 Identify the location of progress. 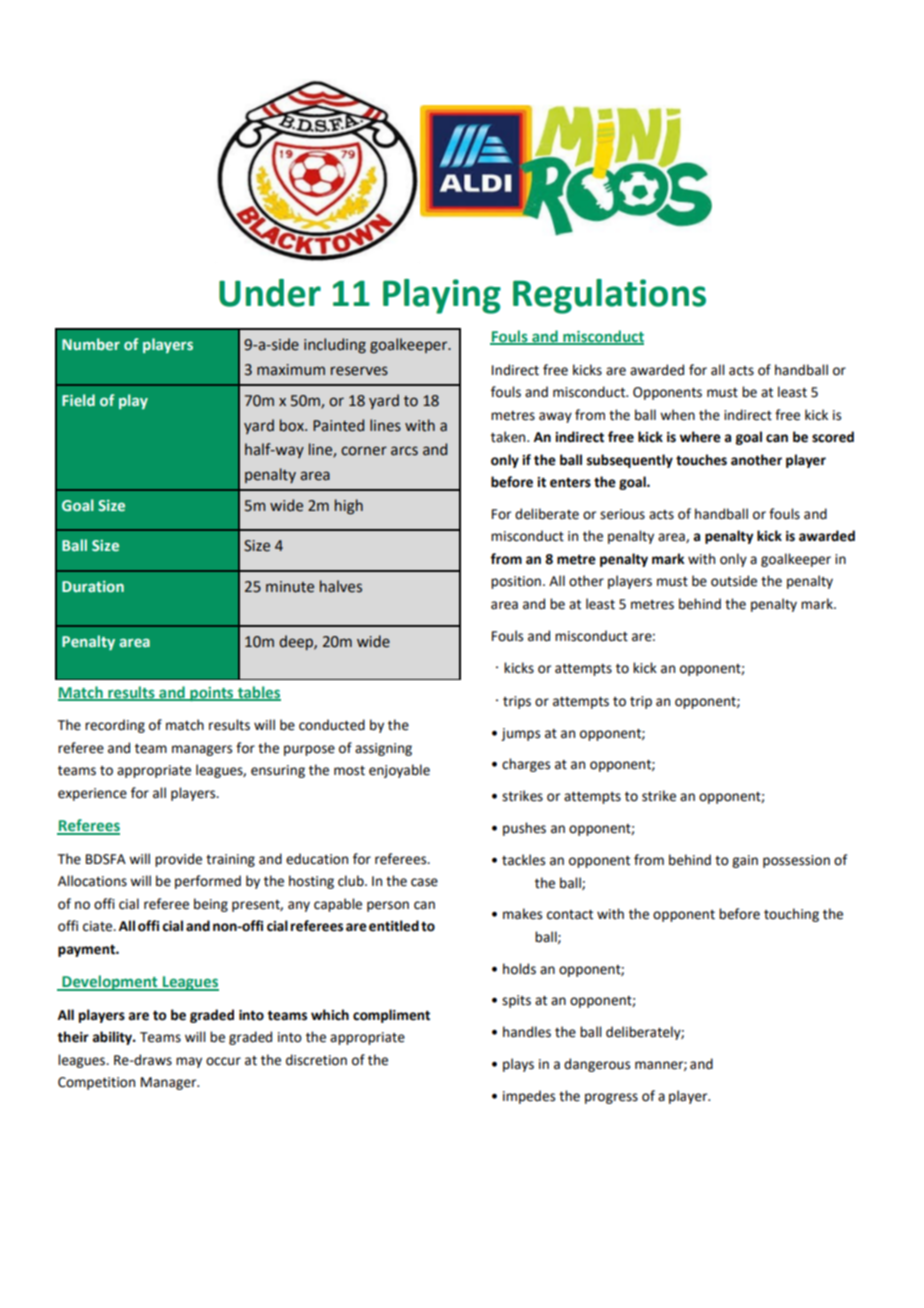
(611, 1098).
